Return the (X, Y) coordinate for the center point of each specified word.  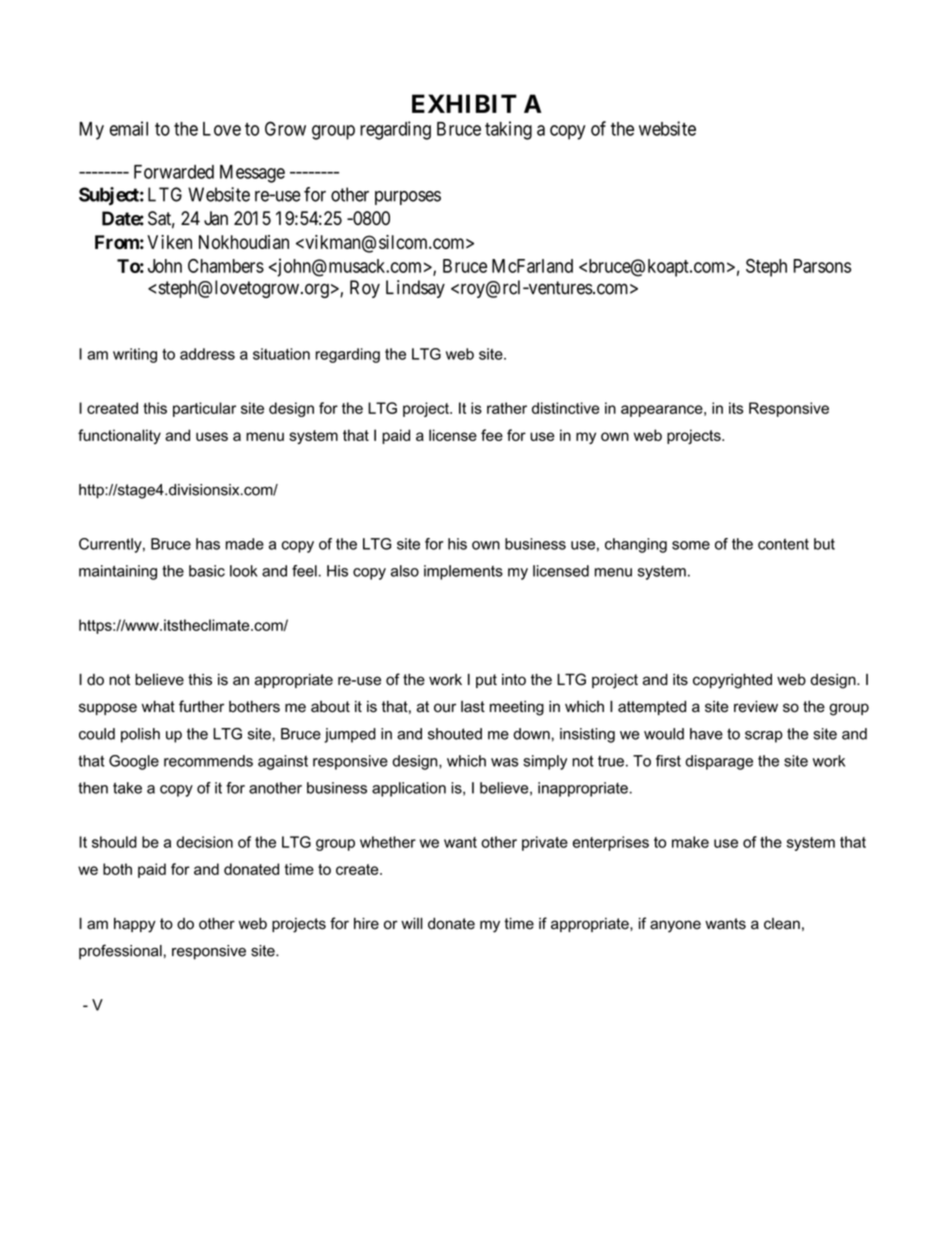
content (783, 544)
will (412, 923)
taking (508, 130)
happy (135, 925)
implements (463, 572)
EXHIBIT (464, 103)
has (208, 544)
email (129, 128)
